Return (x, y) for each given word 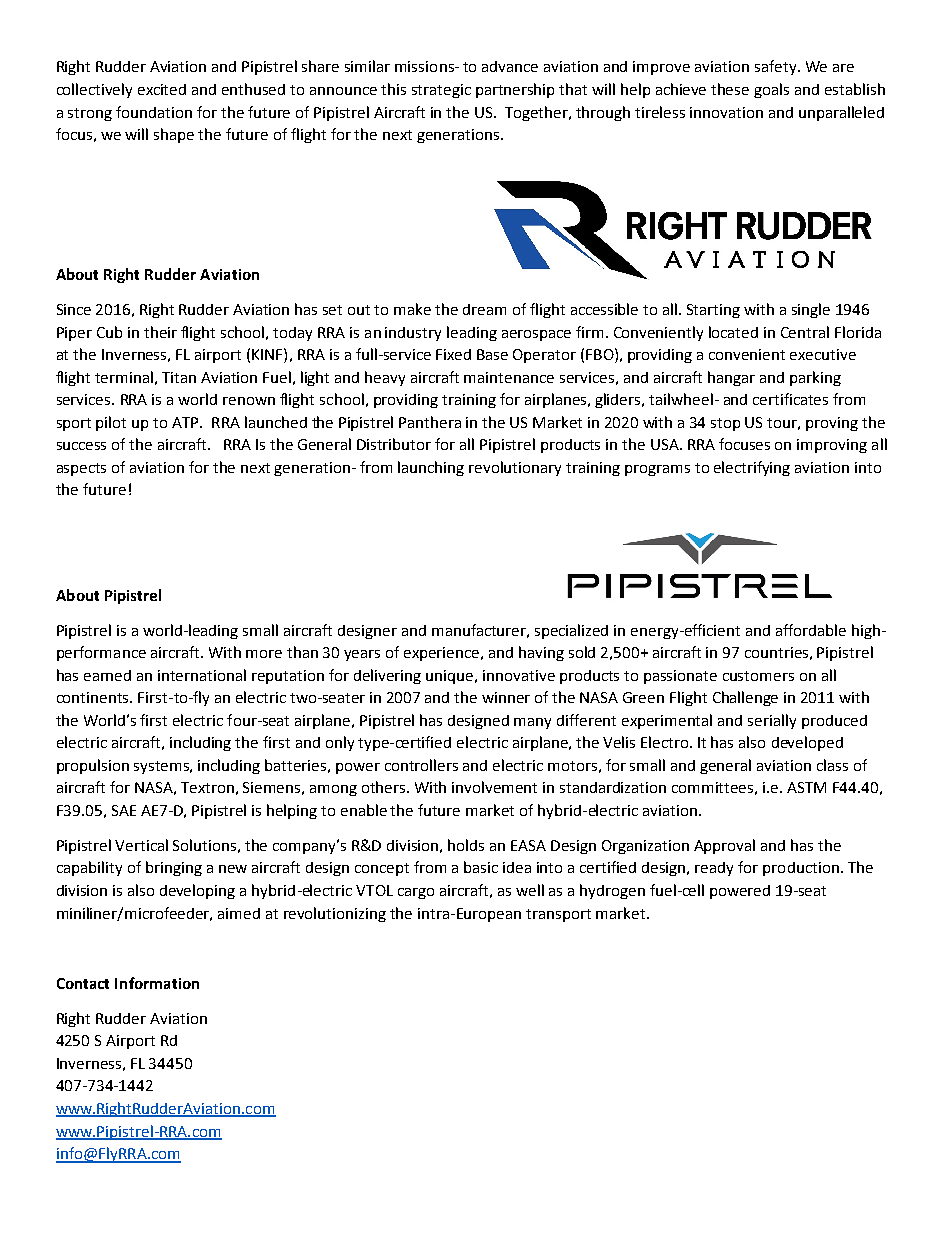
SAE (124, 810)
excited (162, 89)
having (541, 653)
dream (484, 309)
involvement (494, 787)
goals (771, 90)
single (811, 310)
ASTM (806, 787)
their (160, 332)
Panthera (430, 422)
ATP (186, 422)
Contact (83, 983)
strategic (441, 91)
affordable (811, 630)
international (202, 675)
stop (725, 424)
